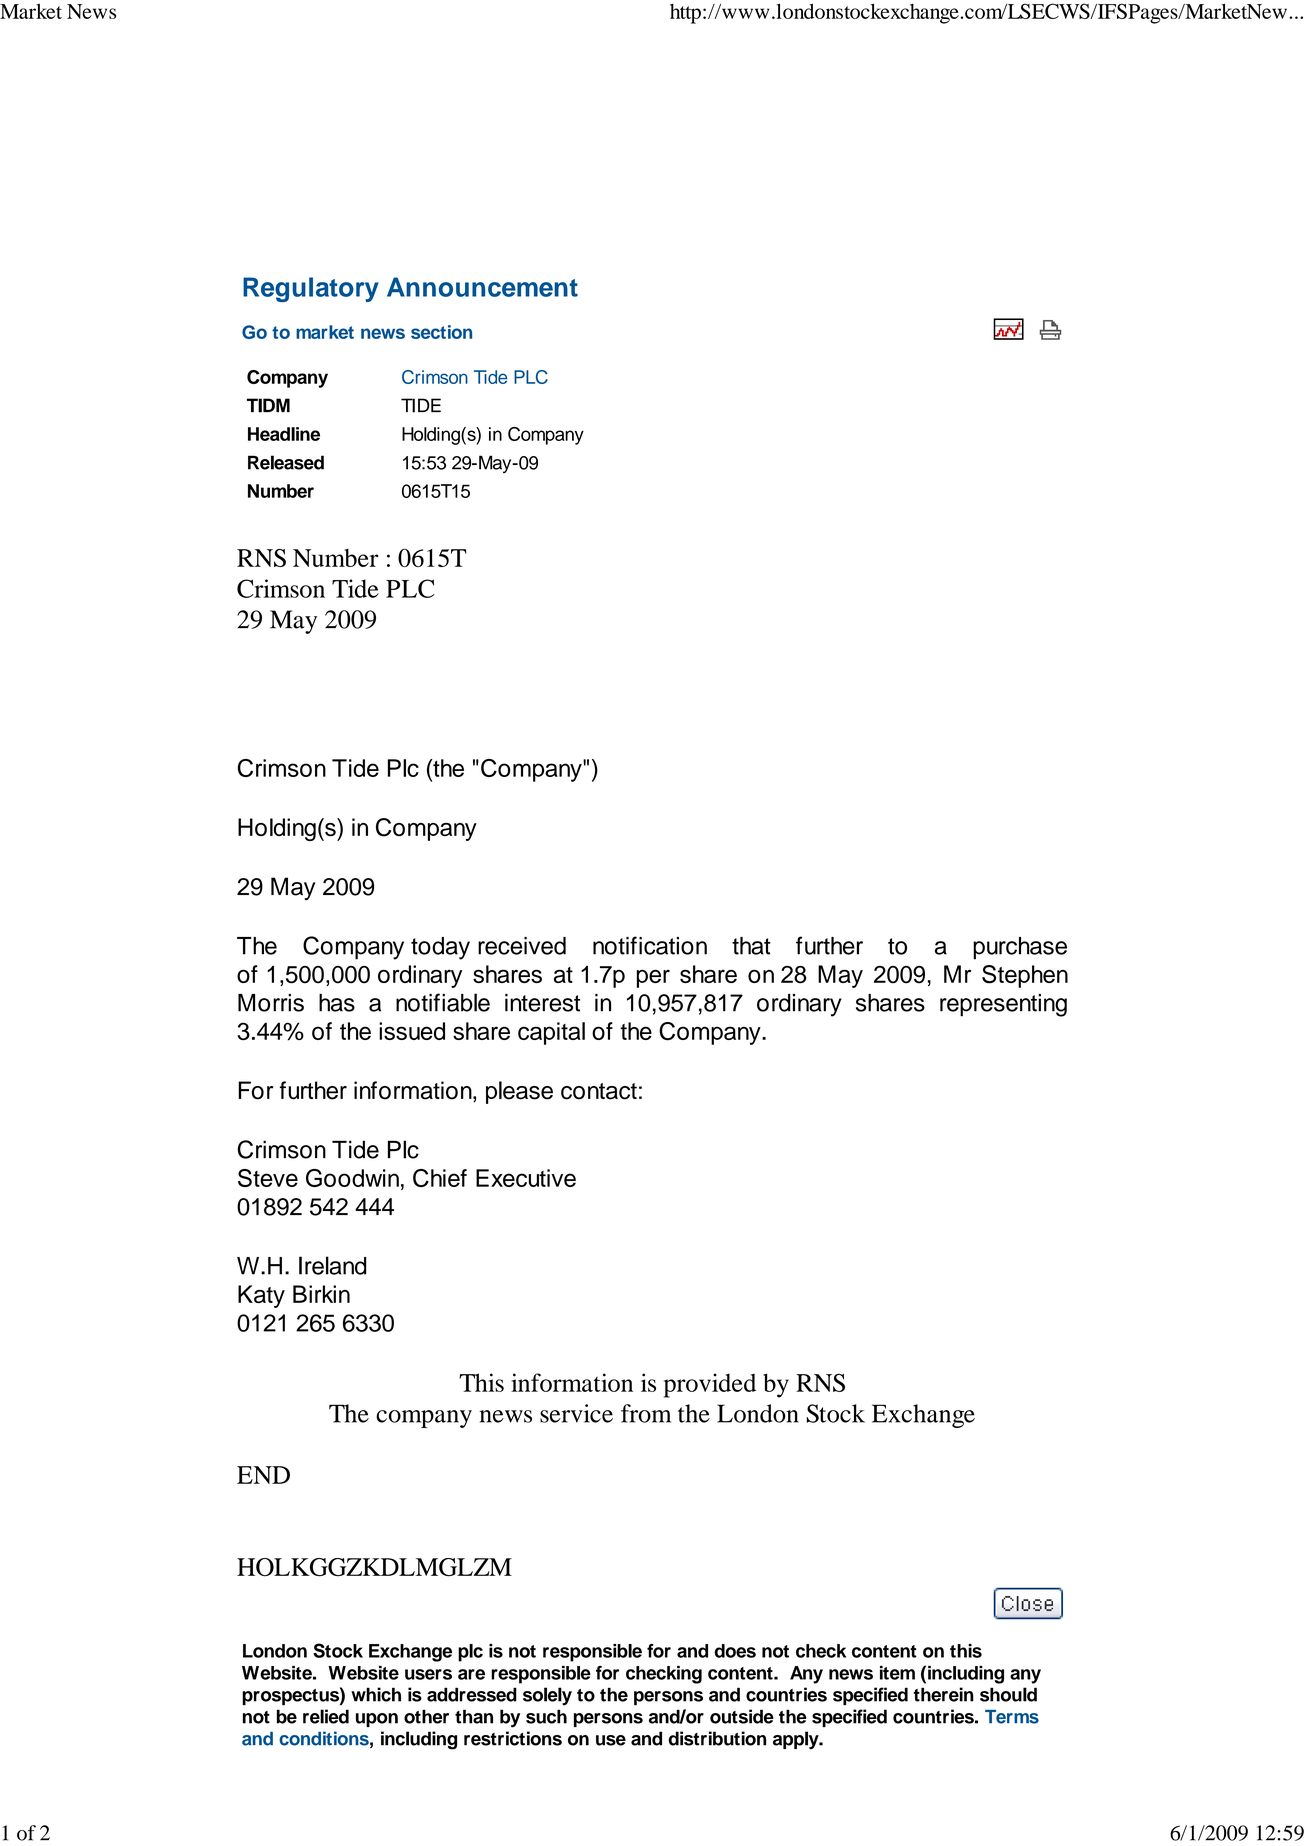 The image size is (1305, 1846). What do you see at coordinates (646, 1413) in the document?
I see `from` at bounding box center [646, 1413].
